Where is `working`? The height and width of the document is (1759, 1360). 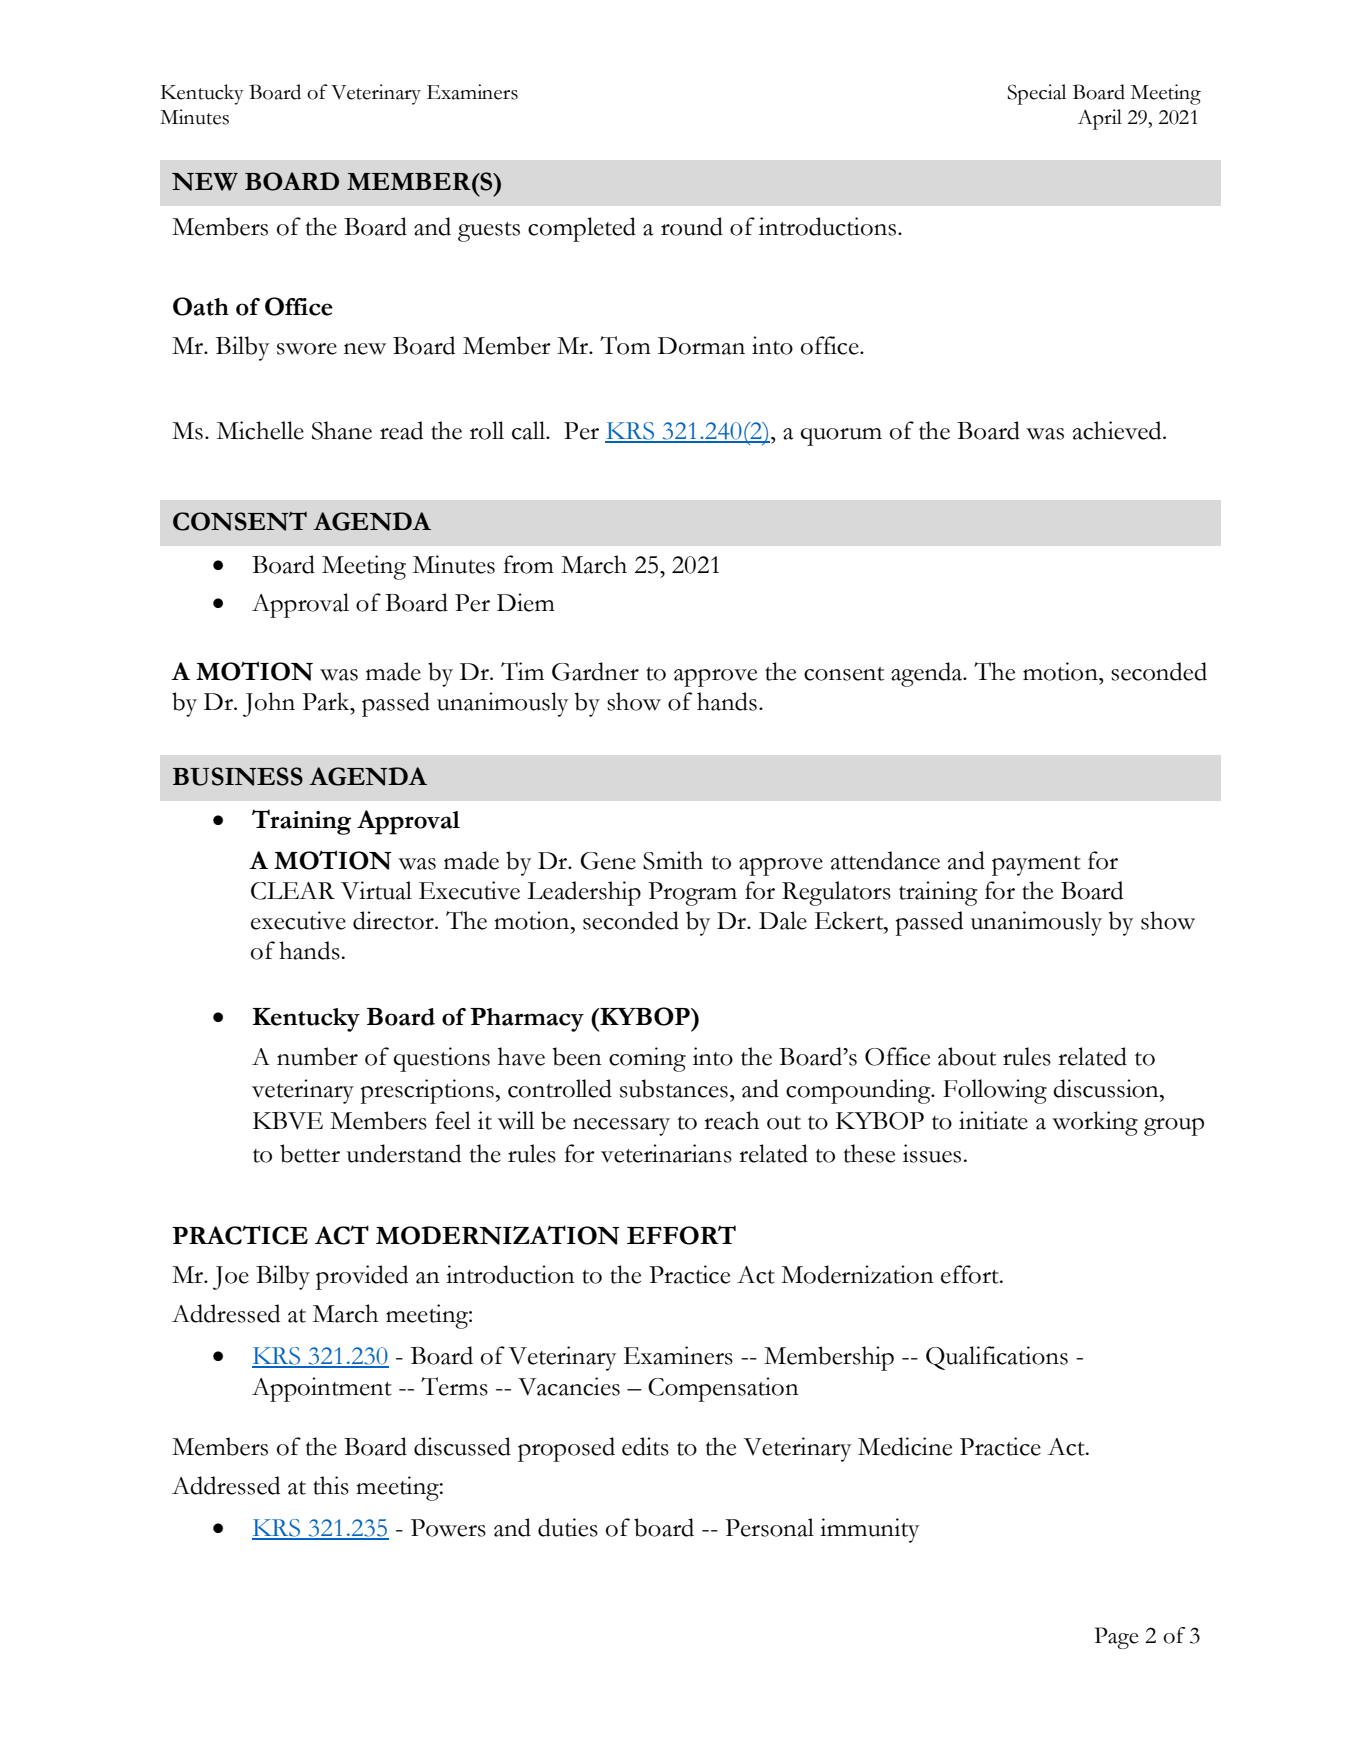
working is located at coordinates (1095, 1123).
